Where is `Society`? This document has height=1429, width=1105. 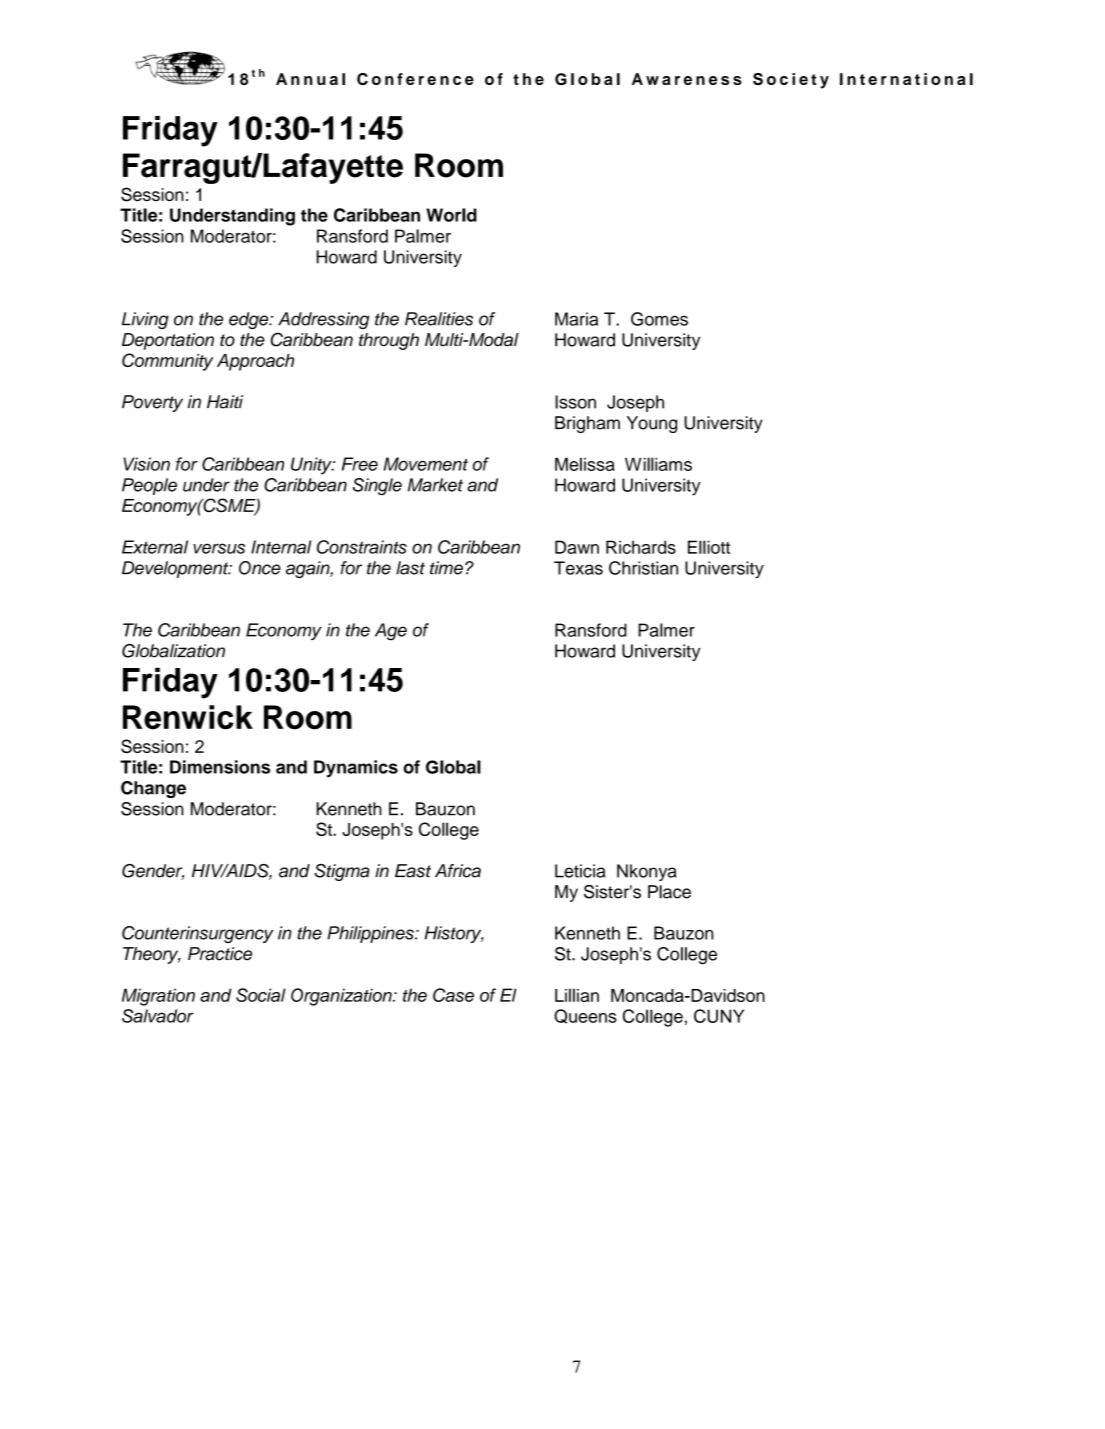
Society is located at coordinates (791, 81).
